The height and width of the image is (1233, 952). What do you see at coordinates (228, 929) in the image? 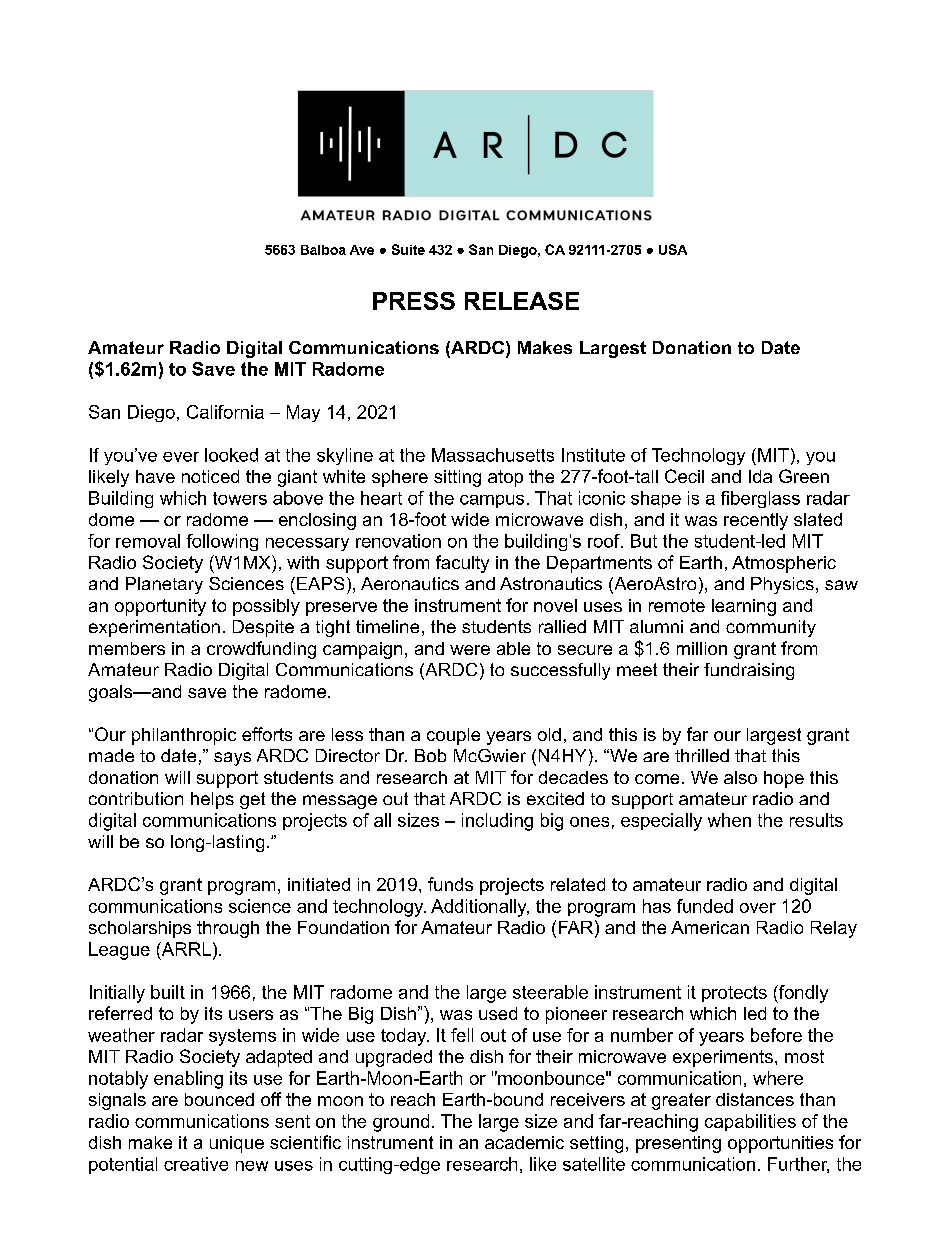
I see `through` at bounding box center [228, 929].
